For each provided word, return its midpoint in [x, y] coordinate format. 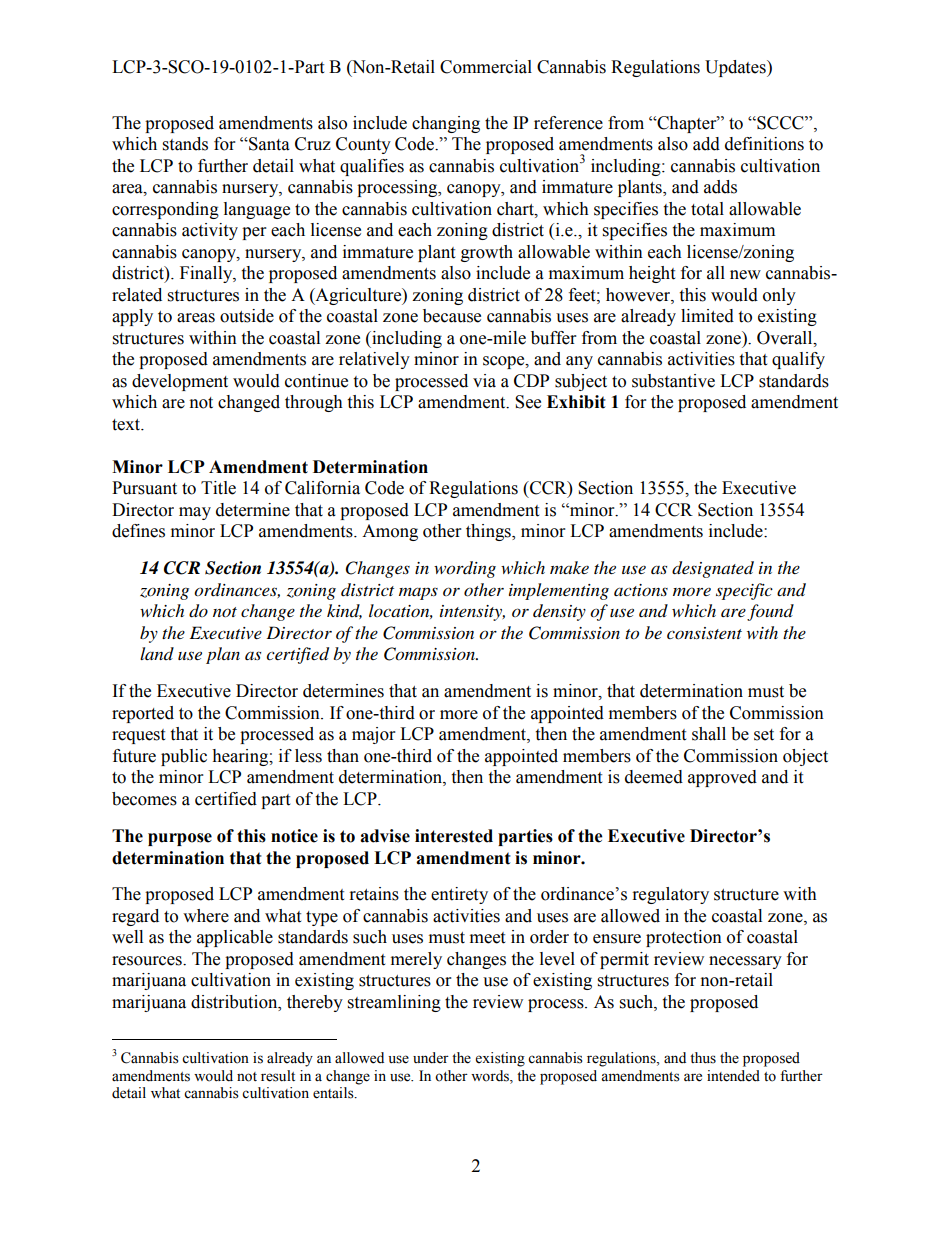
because [452, 316]
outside [247, 316]
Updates [736, 68]
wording [465, 569]
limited [707, 316]
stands [185, 144]
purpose [180, 839]
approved [722, 778]
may [195, 513]
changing [446, 124]
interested [454, 836]
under [431, 1058]
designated [713, 569]
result [278, 1076]
